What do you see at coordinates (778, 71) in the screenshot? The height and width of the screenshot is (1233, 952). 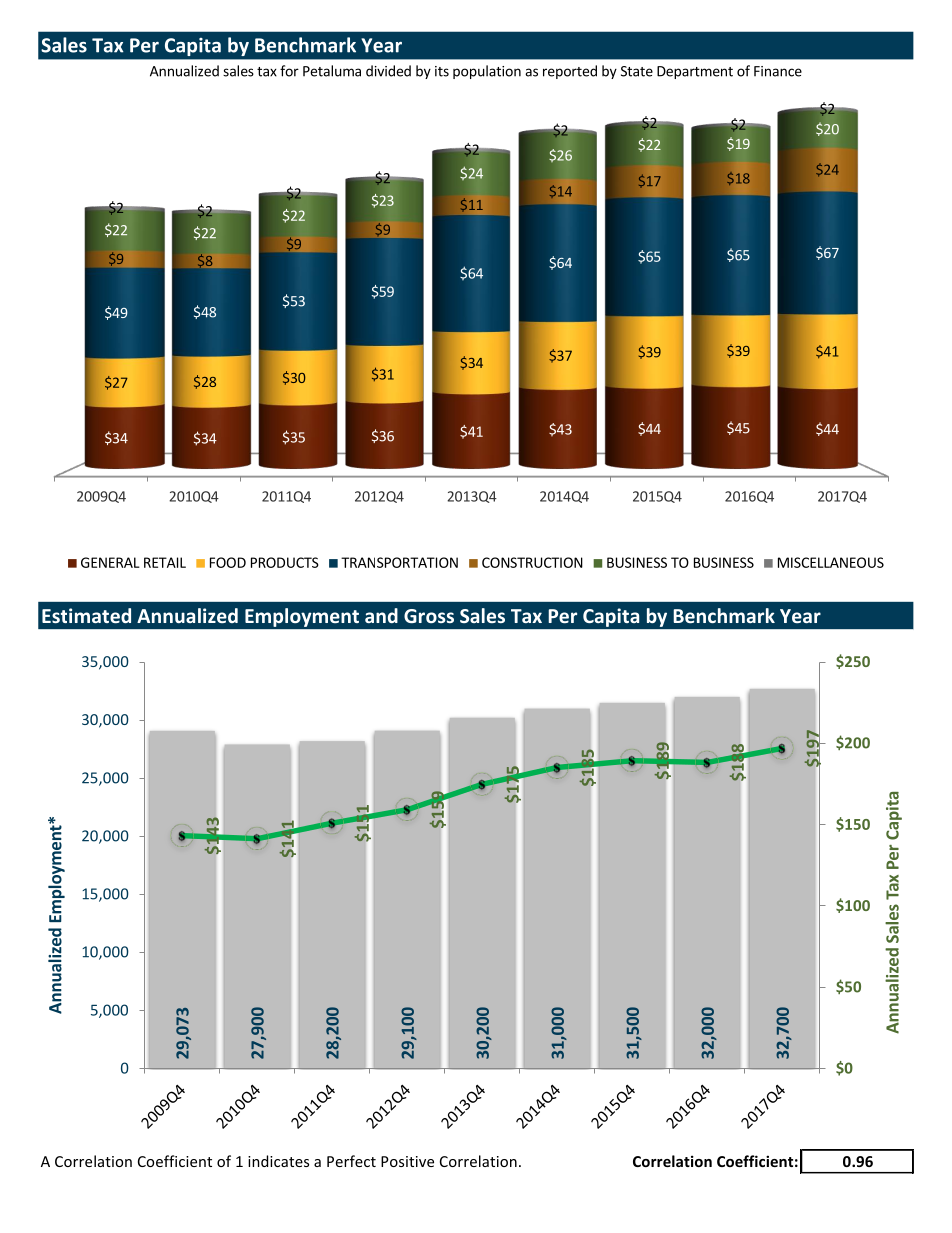 I see `Finance` at bounding box center [778, 71].
